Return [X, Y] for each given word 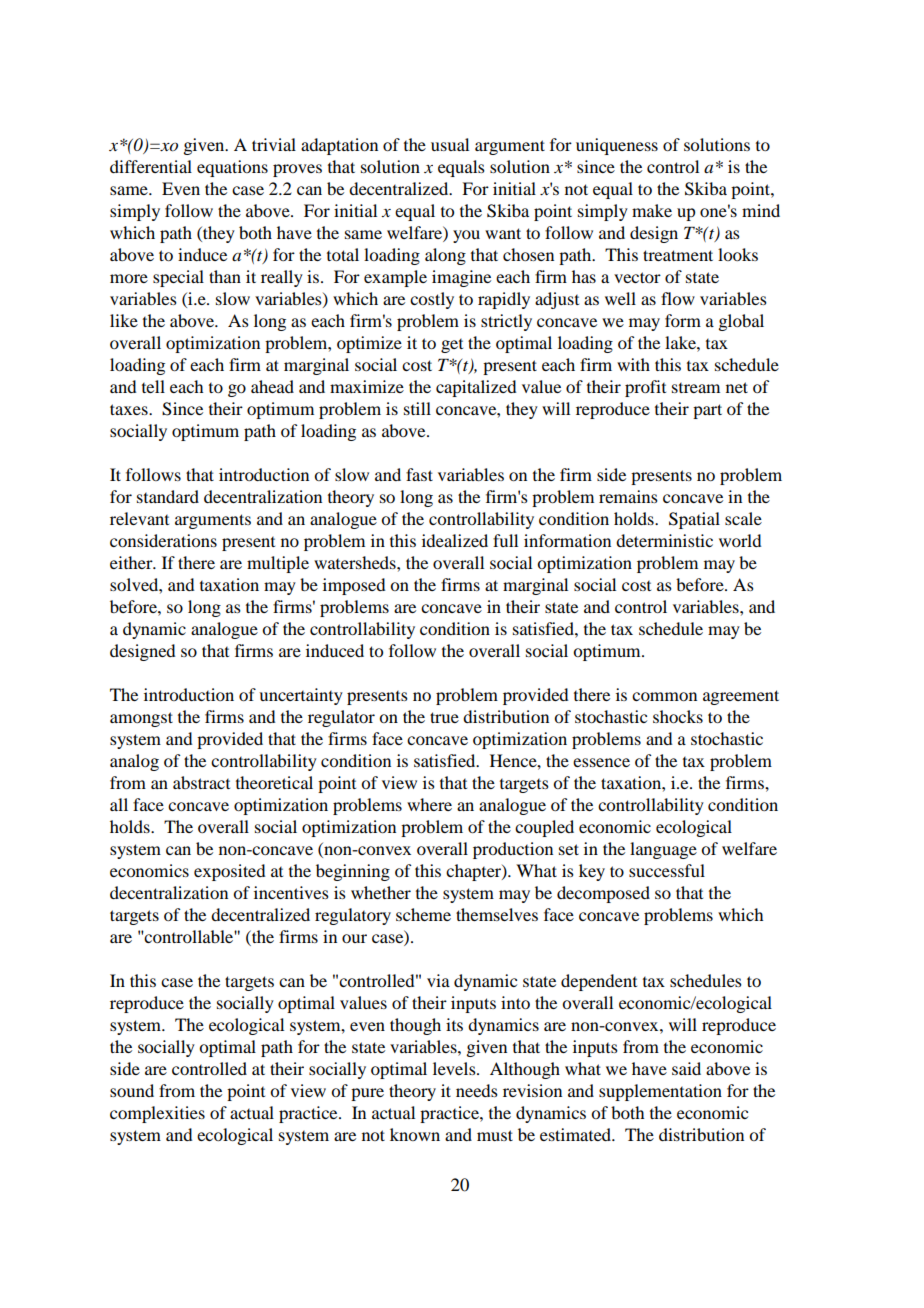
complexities [157, 1114]
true [444, 717]
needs [477, 1090]
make [652, 210]
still [417, 408]
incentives [291, 892]
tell [153, 386]
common [664, 696]
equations [232, 168]
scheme [423, 914]
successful [667, 870]
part [707, 411]
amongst [141, 719]
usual [450, 144]
